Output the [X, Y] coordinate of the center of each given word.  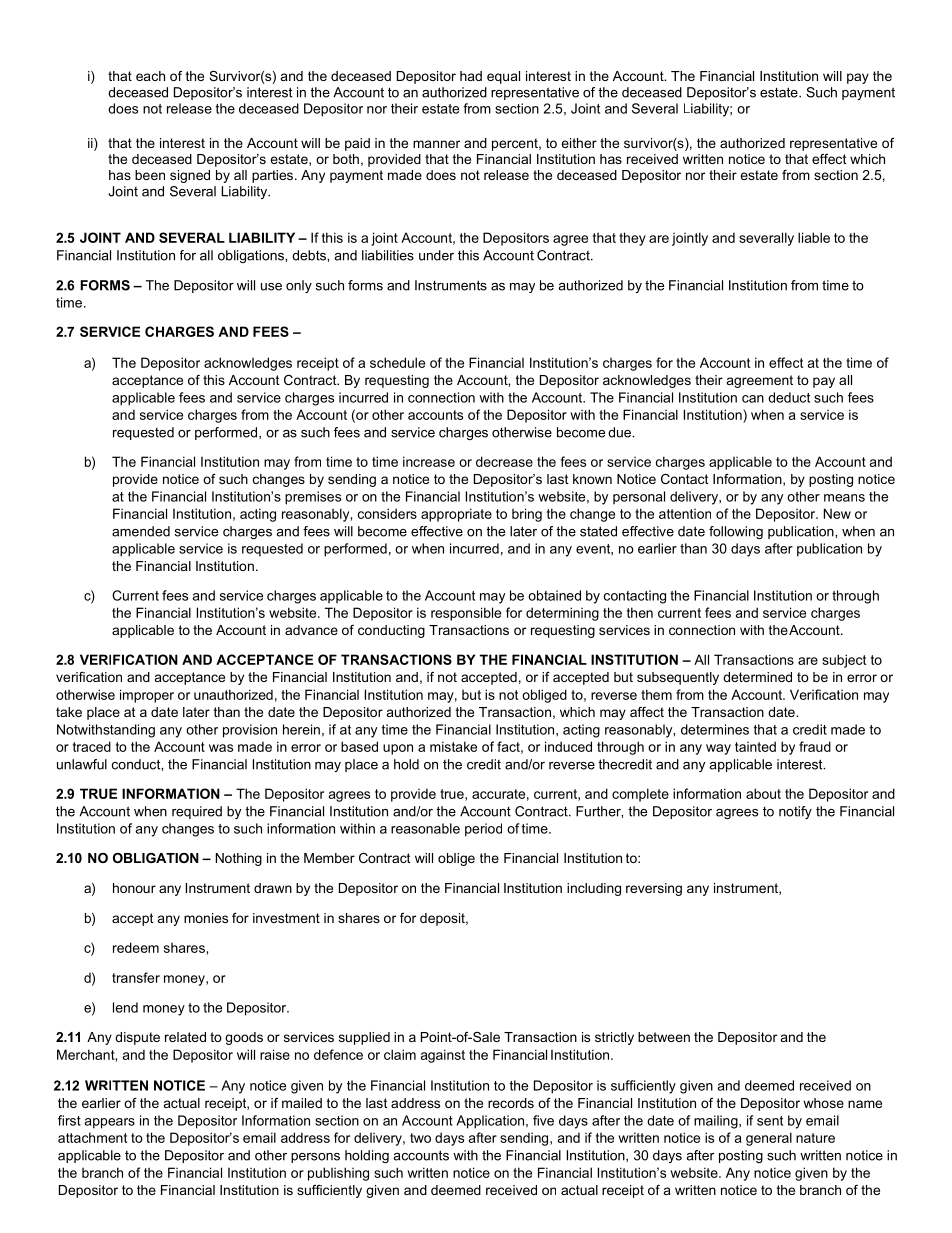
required [197, 812]
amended [141, 531]
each [150, 76]
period [483, 830]
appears [109, 1123]
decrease [504, 461]
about [763, 793]
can [753, 399]
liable [814, 237]
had [471, 76]
